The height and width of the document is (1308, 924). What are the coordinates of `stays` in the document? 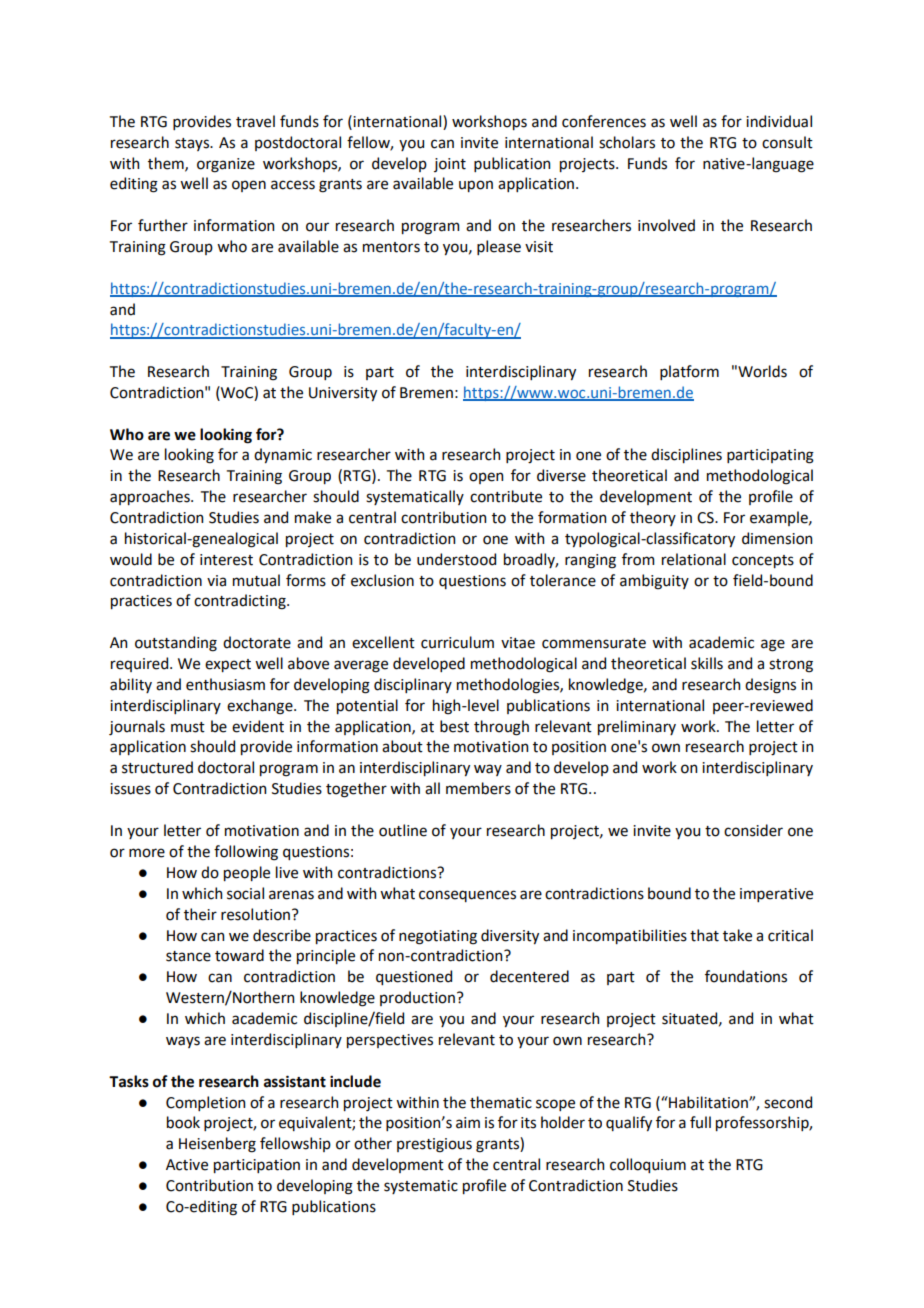 It's located at (193, 144).
